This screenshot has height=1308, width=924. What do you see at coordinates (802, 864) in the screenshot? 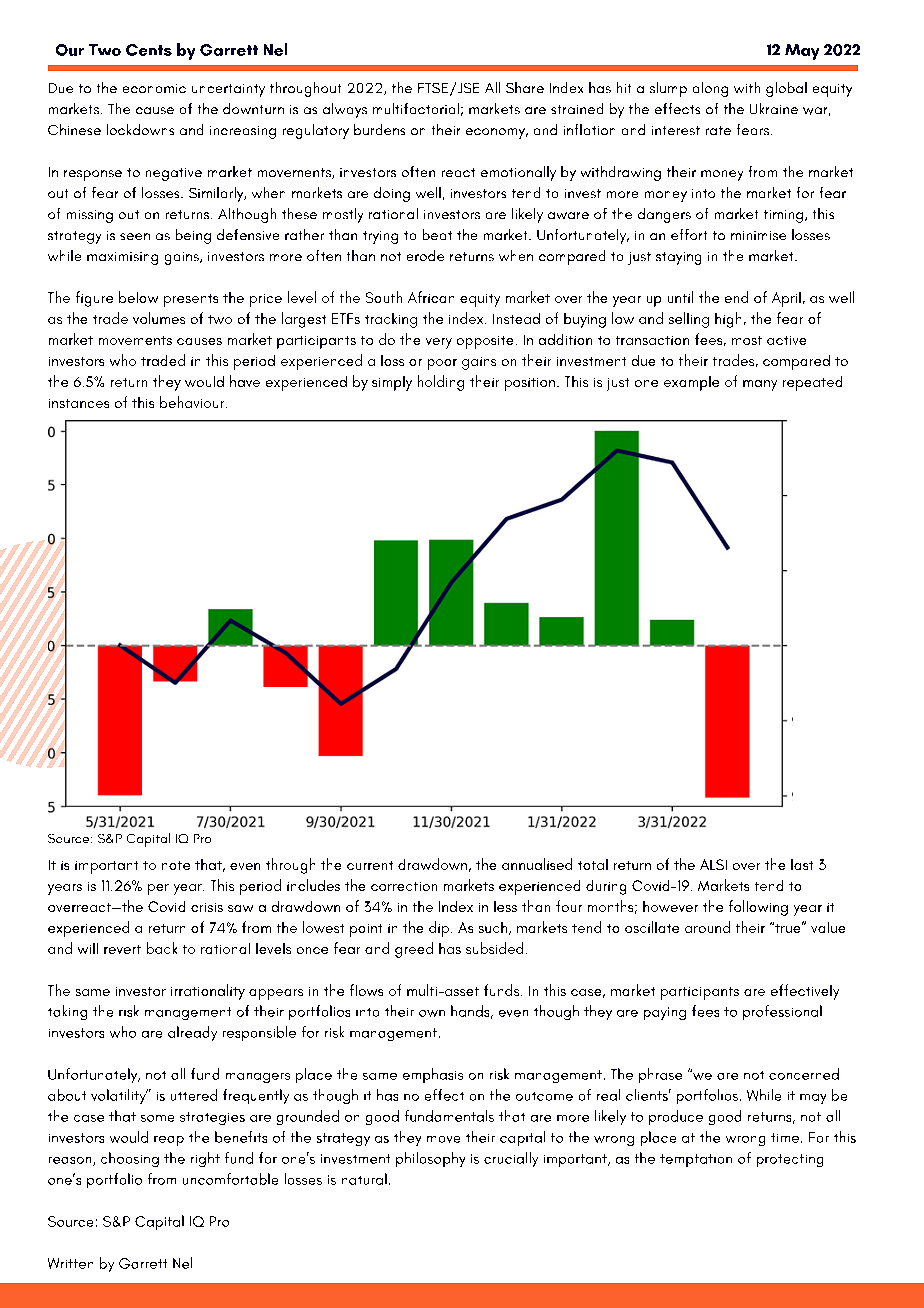
I see `last` at bounding box center [802, 864].
